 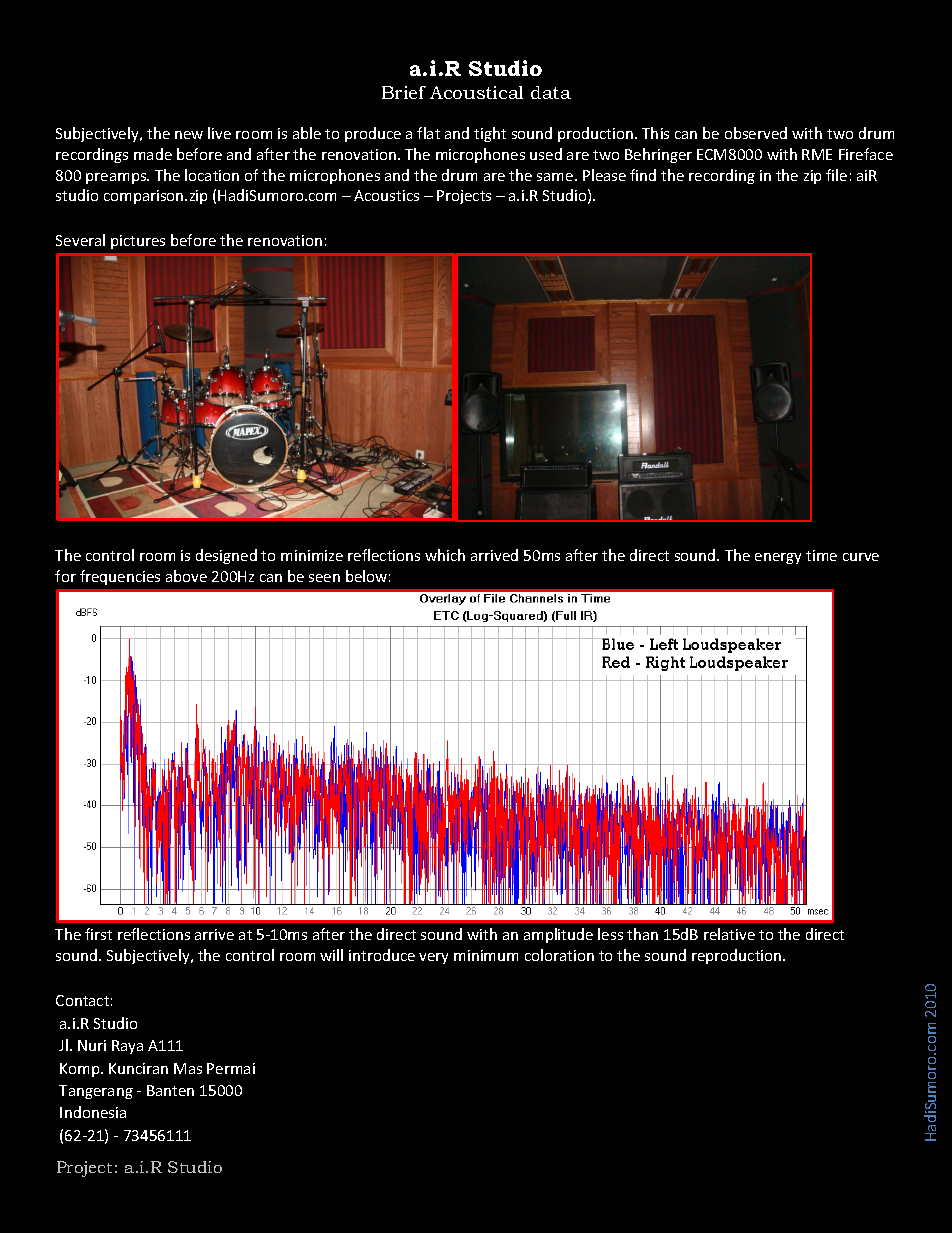 I want to click on which, so click(x=445, y=555).
